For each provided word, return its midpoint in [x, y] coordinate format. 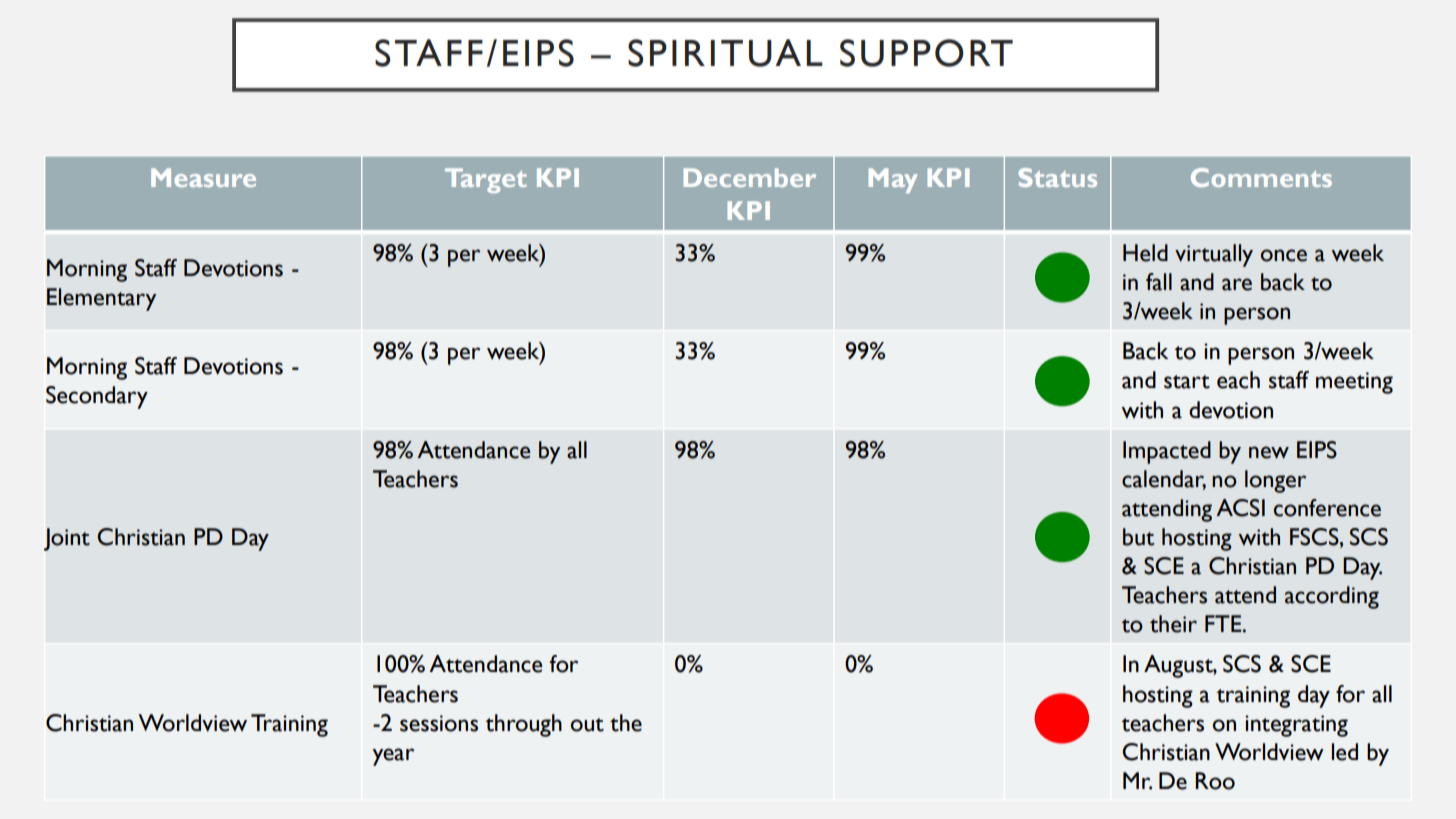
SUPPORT [926, 53]
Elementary [101, 299]
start [1187, 382]
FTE [1224, 623]
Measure [203, 177]
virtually [1214, 255]
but [1138, 537]
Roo [1215, 781]
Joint [67, 539]
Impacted [1167, 452]
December [749, 177]
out [587, 725]
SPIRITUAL [725, 53]
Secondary [97, 397]
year [393, 757]
